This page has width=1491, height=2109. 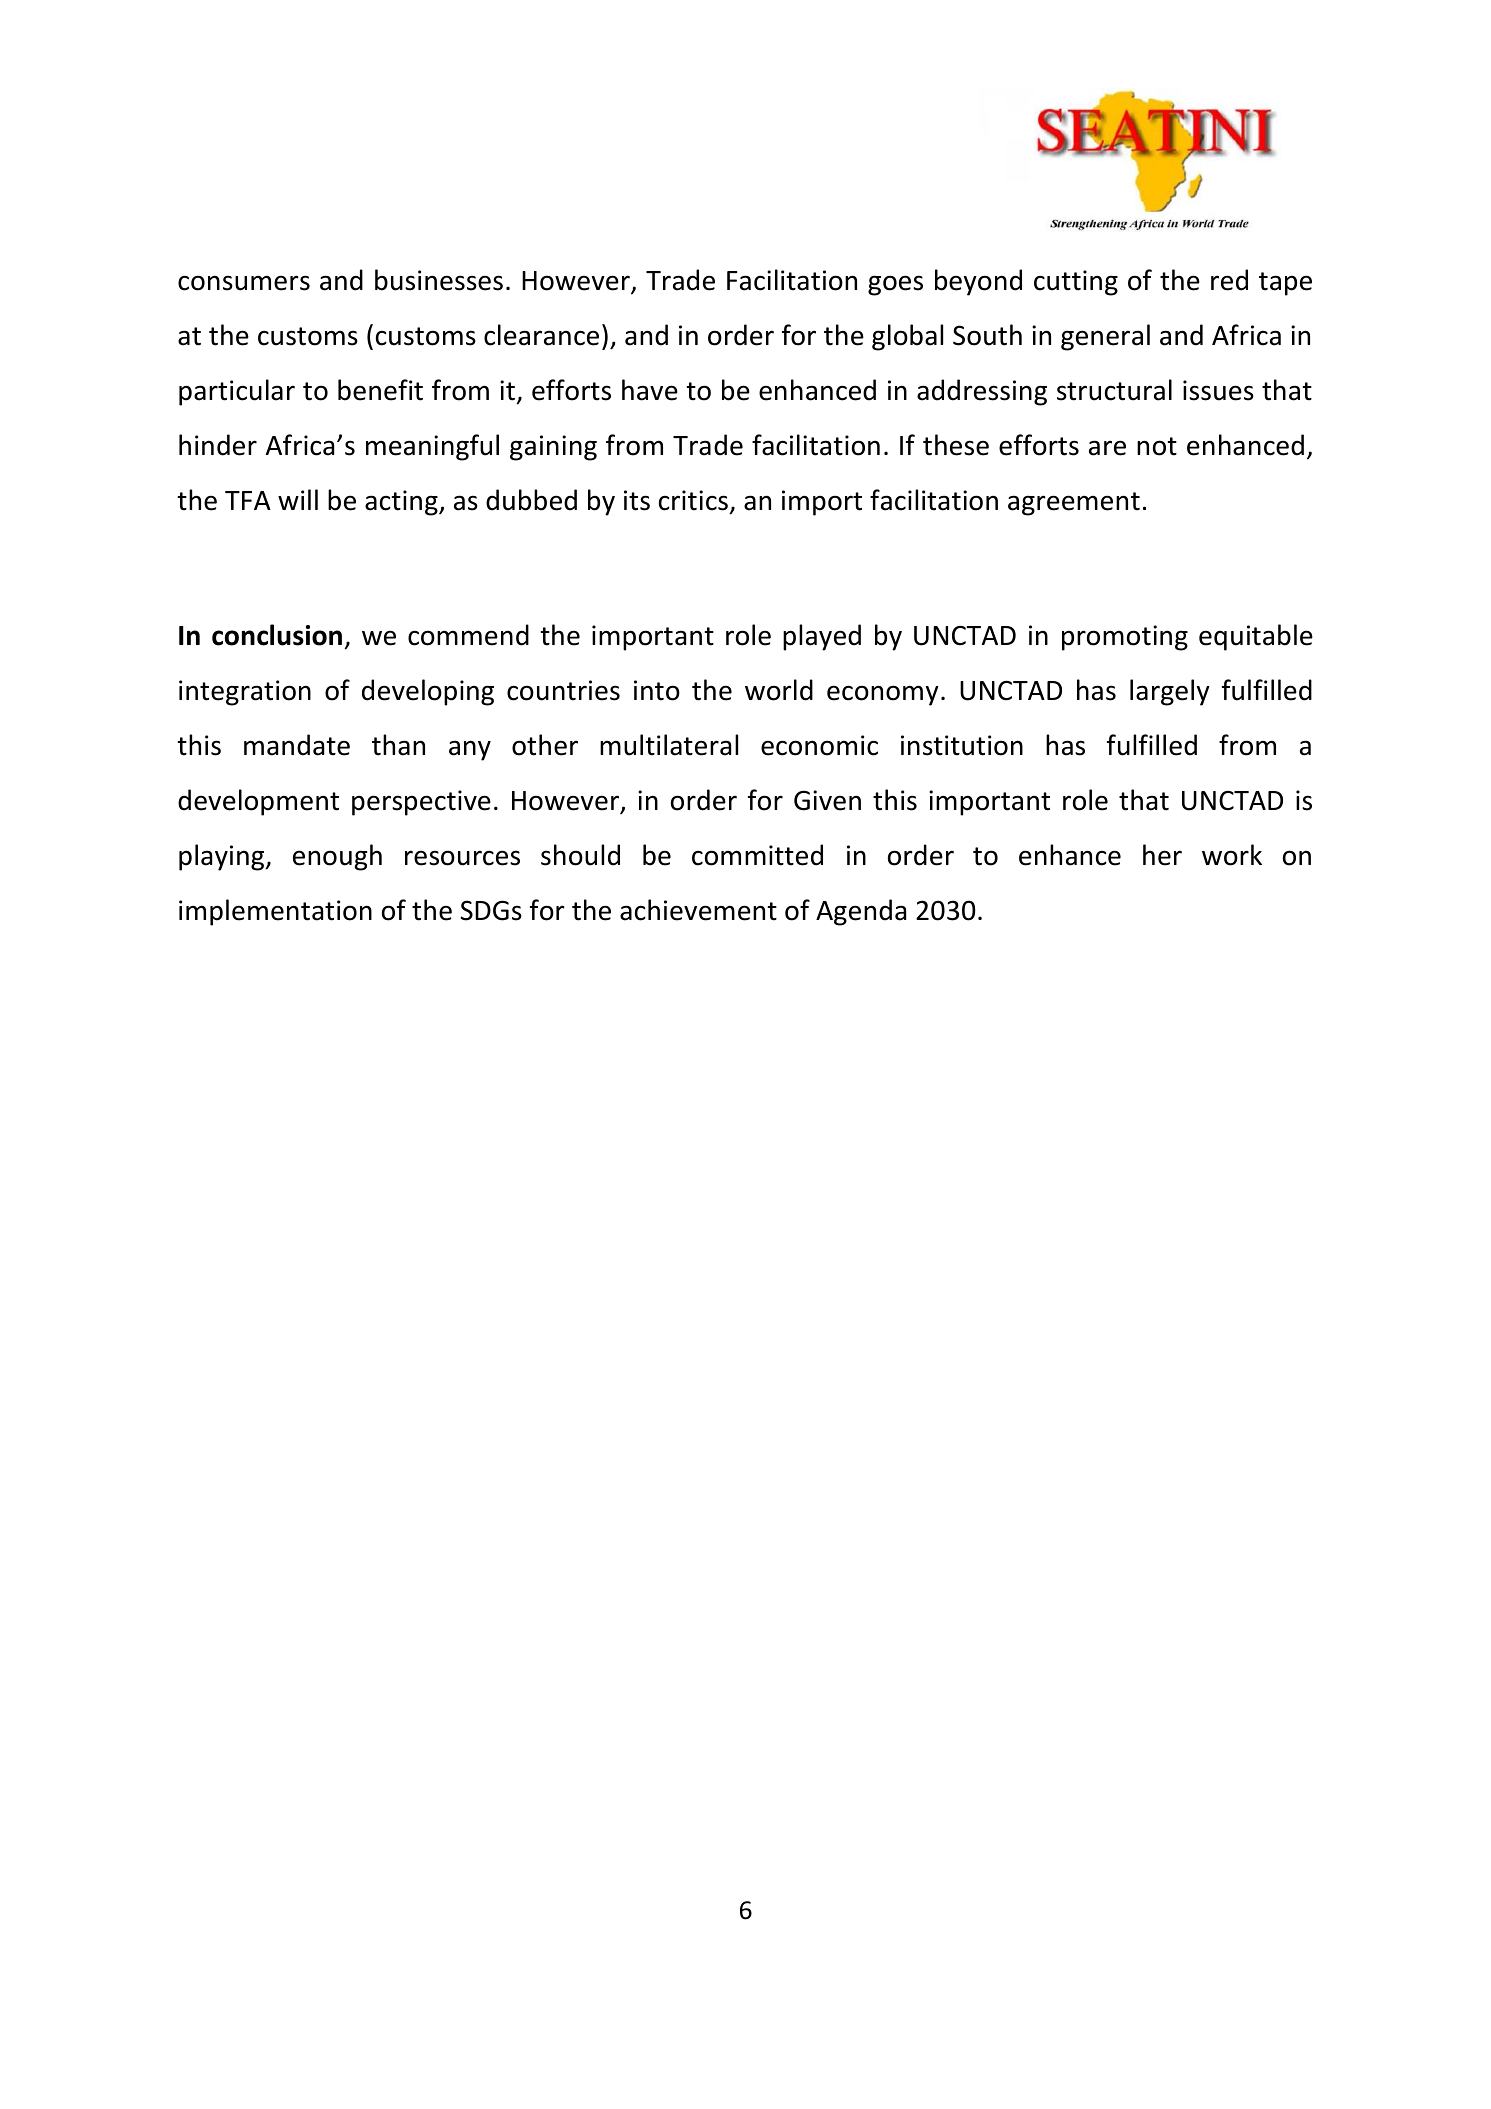 I want to click on red, so click(x=1229, y=280).
